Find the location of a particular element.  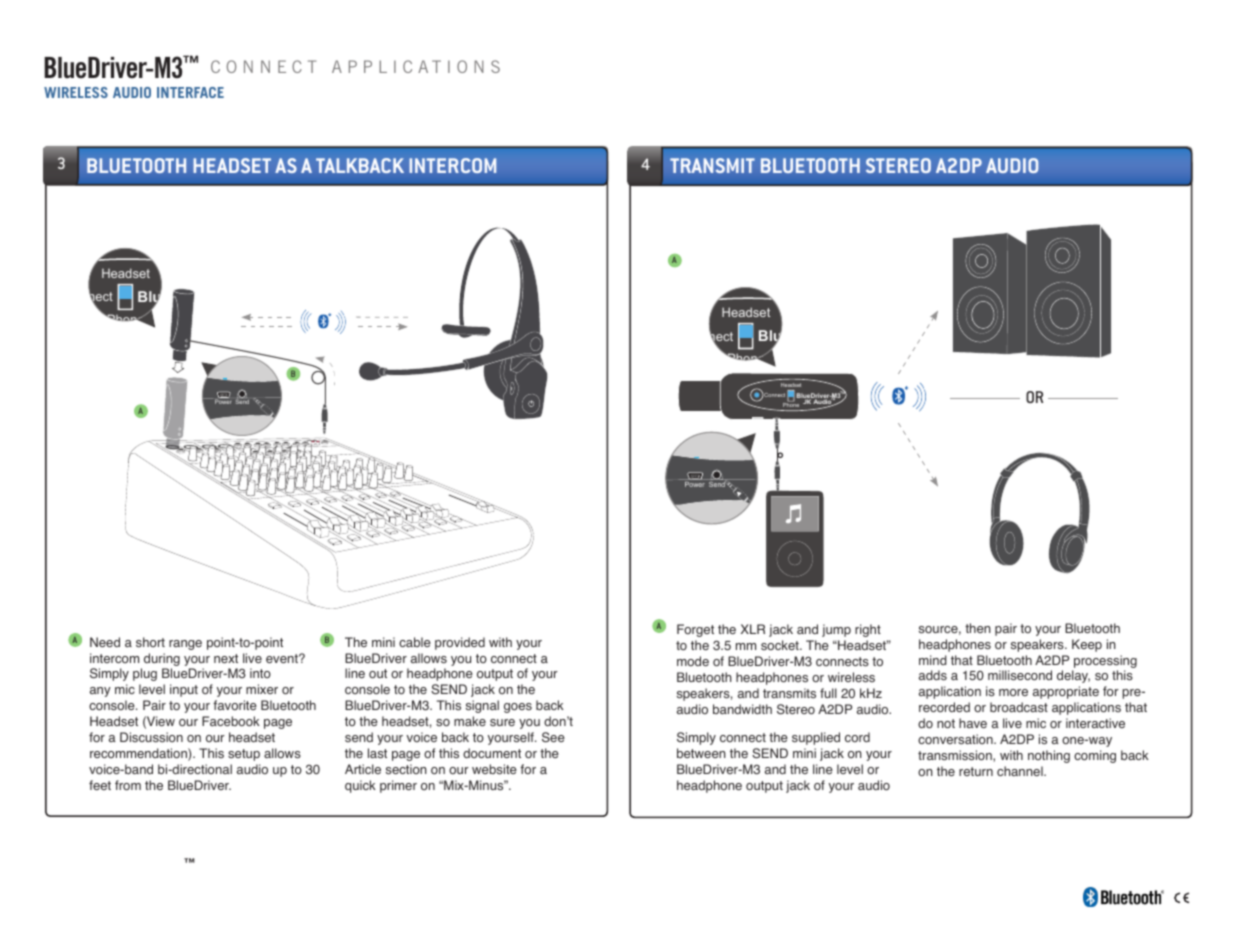

INTERFACE is located at coordinates (190, 92).
